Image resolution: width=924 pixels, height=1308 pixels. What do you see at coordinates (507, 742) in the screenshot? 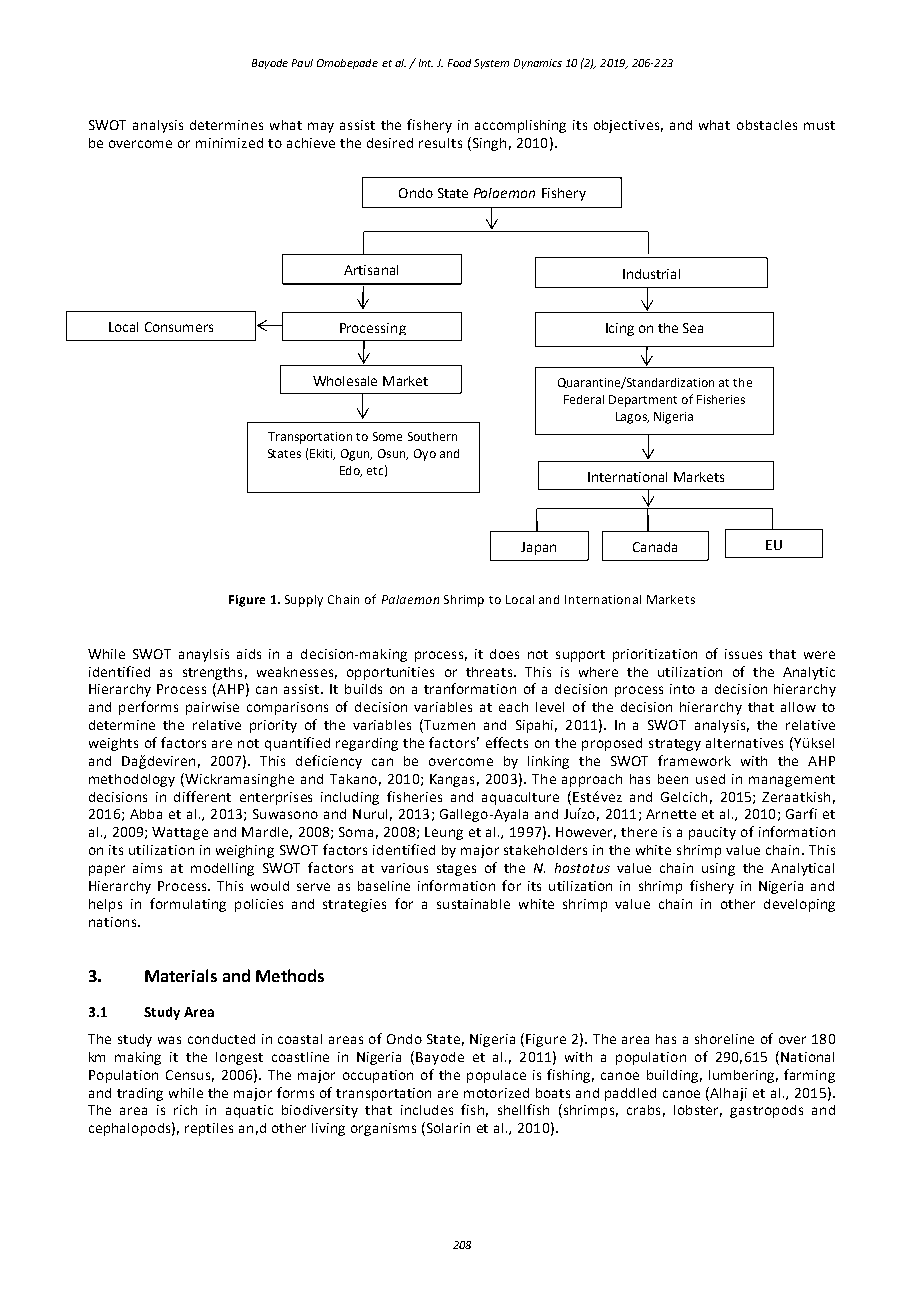
I see `effects` at bounding box center [507, 742].
